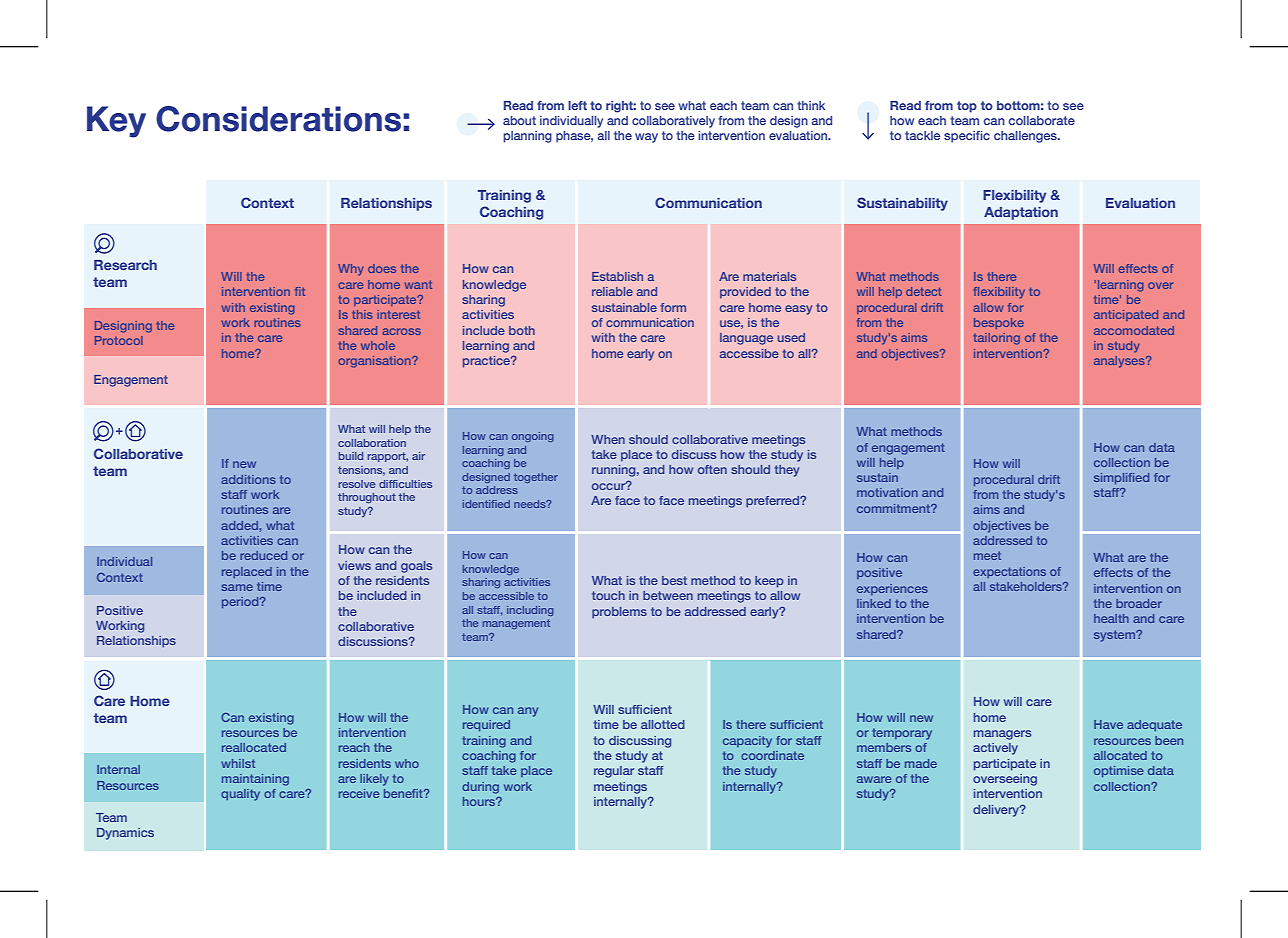 The width and height of the page is (1288, 938). What do you see at coordinates (1121, 478) in the page?
I see `simplified` at bounding box center [1121, 478].
